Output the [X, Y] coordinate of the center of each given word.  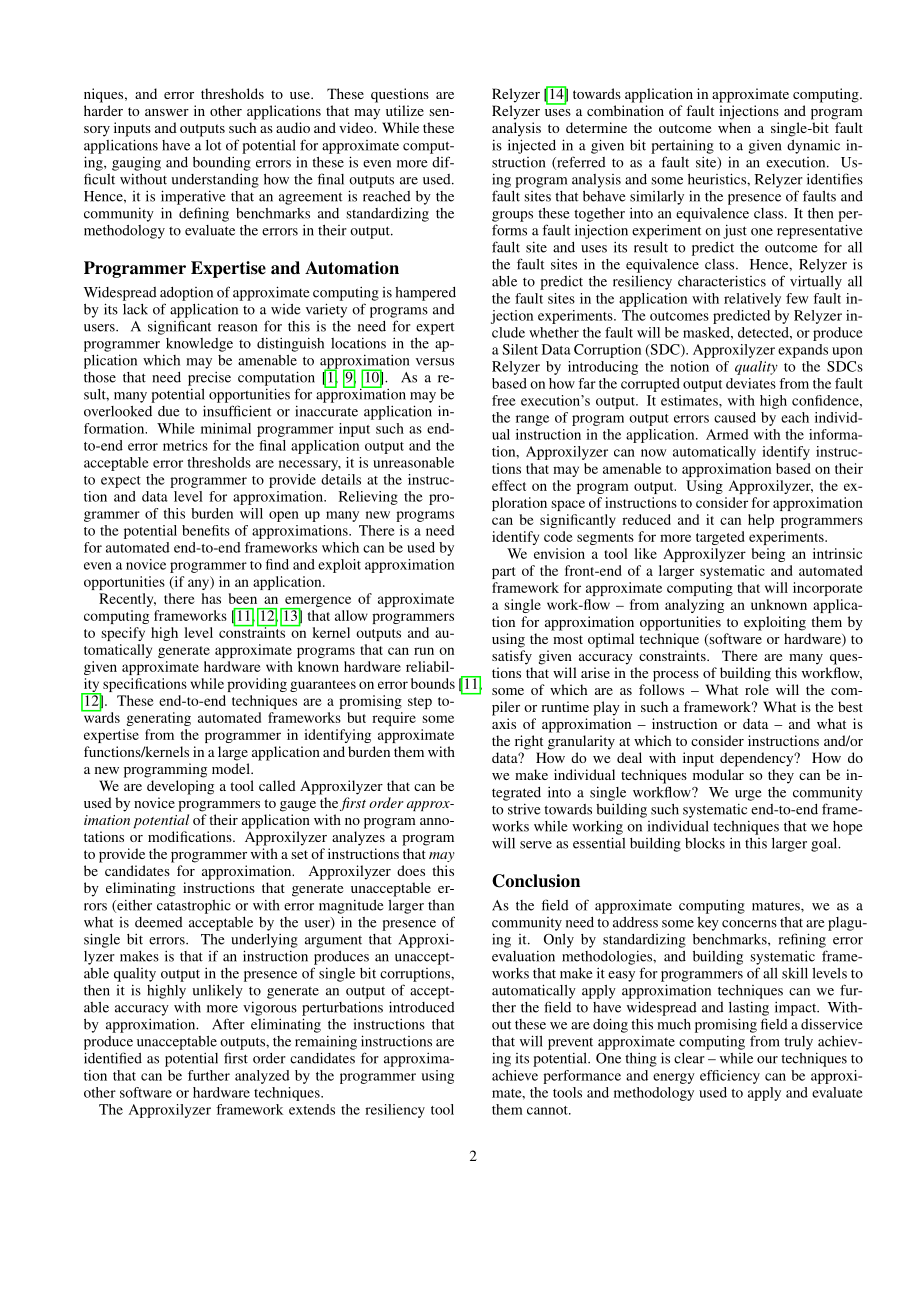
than [441, 905]
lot [213, 145]
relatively [752, 300]
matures [777, 906]
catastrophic [194, 907]
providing [257, 685]
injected [532, 146]
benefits [206, 530]
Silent [520, 349]
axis [504, 723]
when [734, 127]
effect [509, 485]
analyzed [262, 1077]
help [761, 521]
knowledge [199, 345]
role [757, 689]
